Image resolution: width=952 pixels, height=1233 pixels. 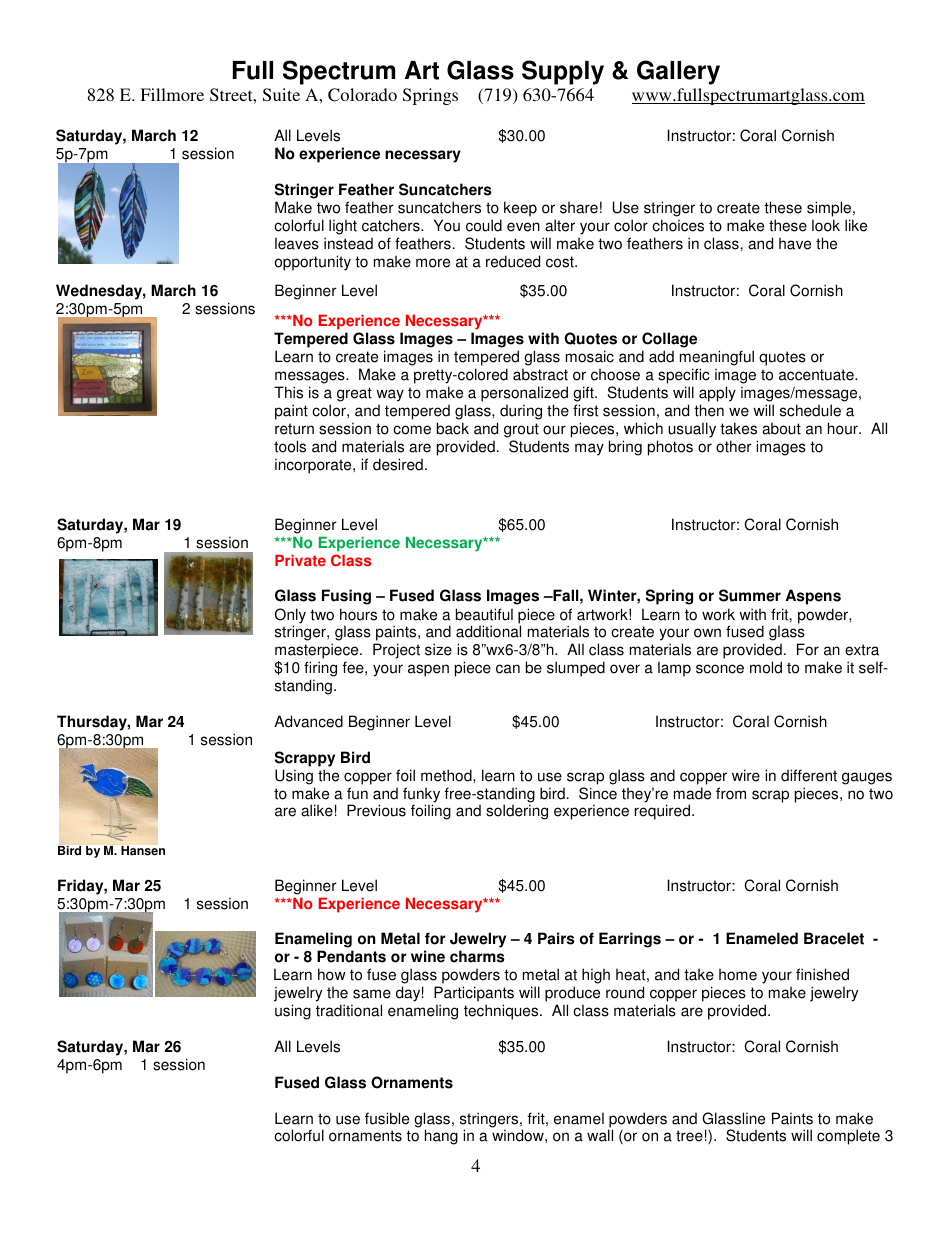 I want to click on Suite, so click(x=281, y=95).
